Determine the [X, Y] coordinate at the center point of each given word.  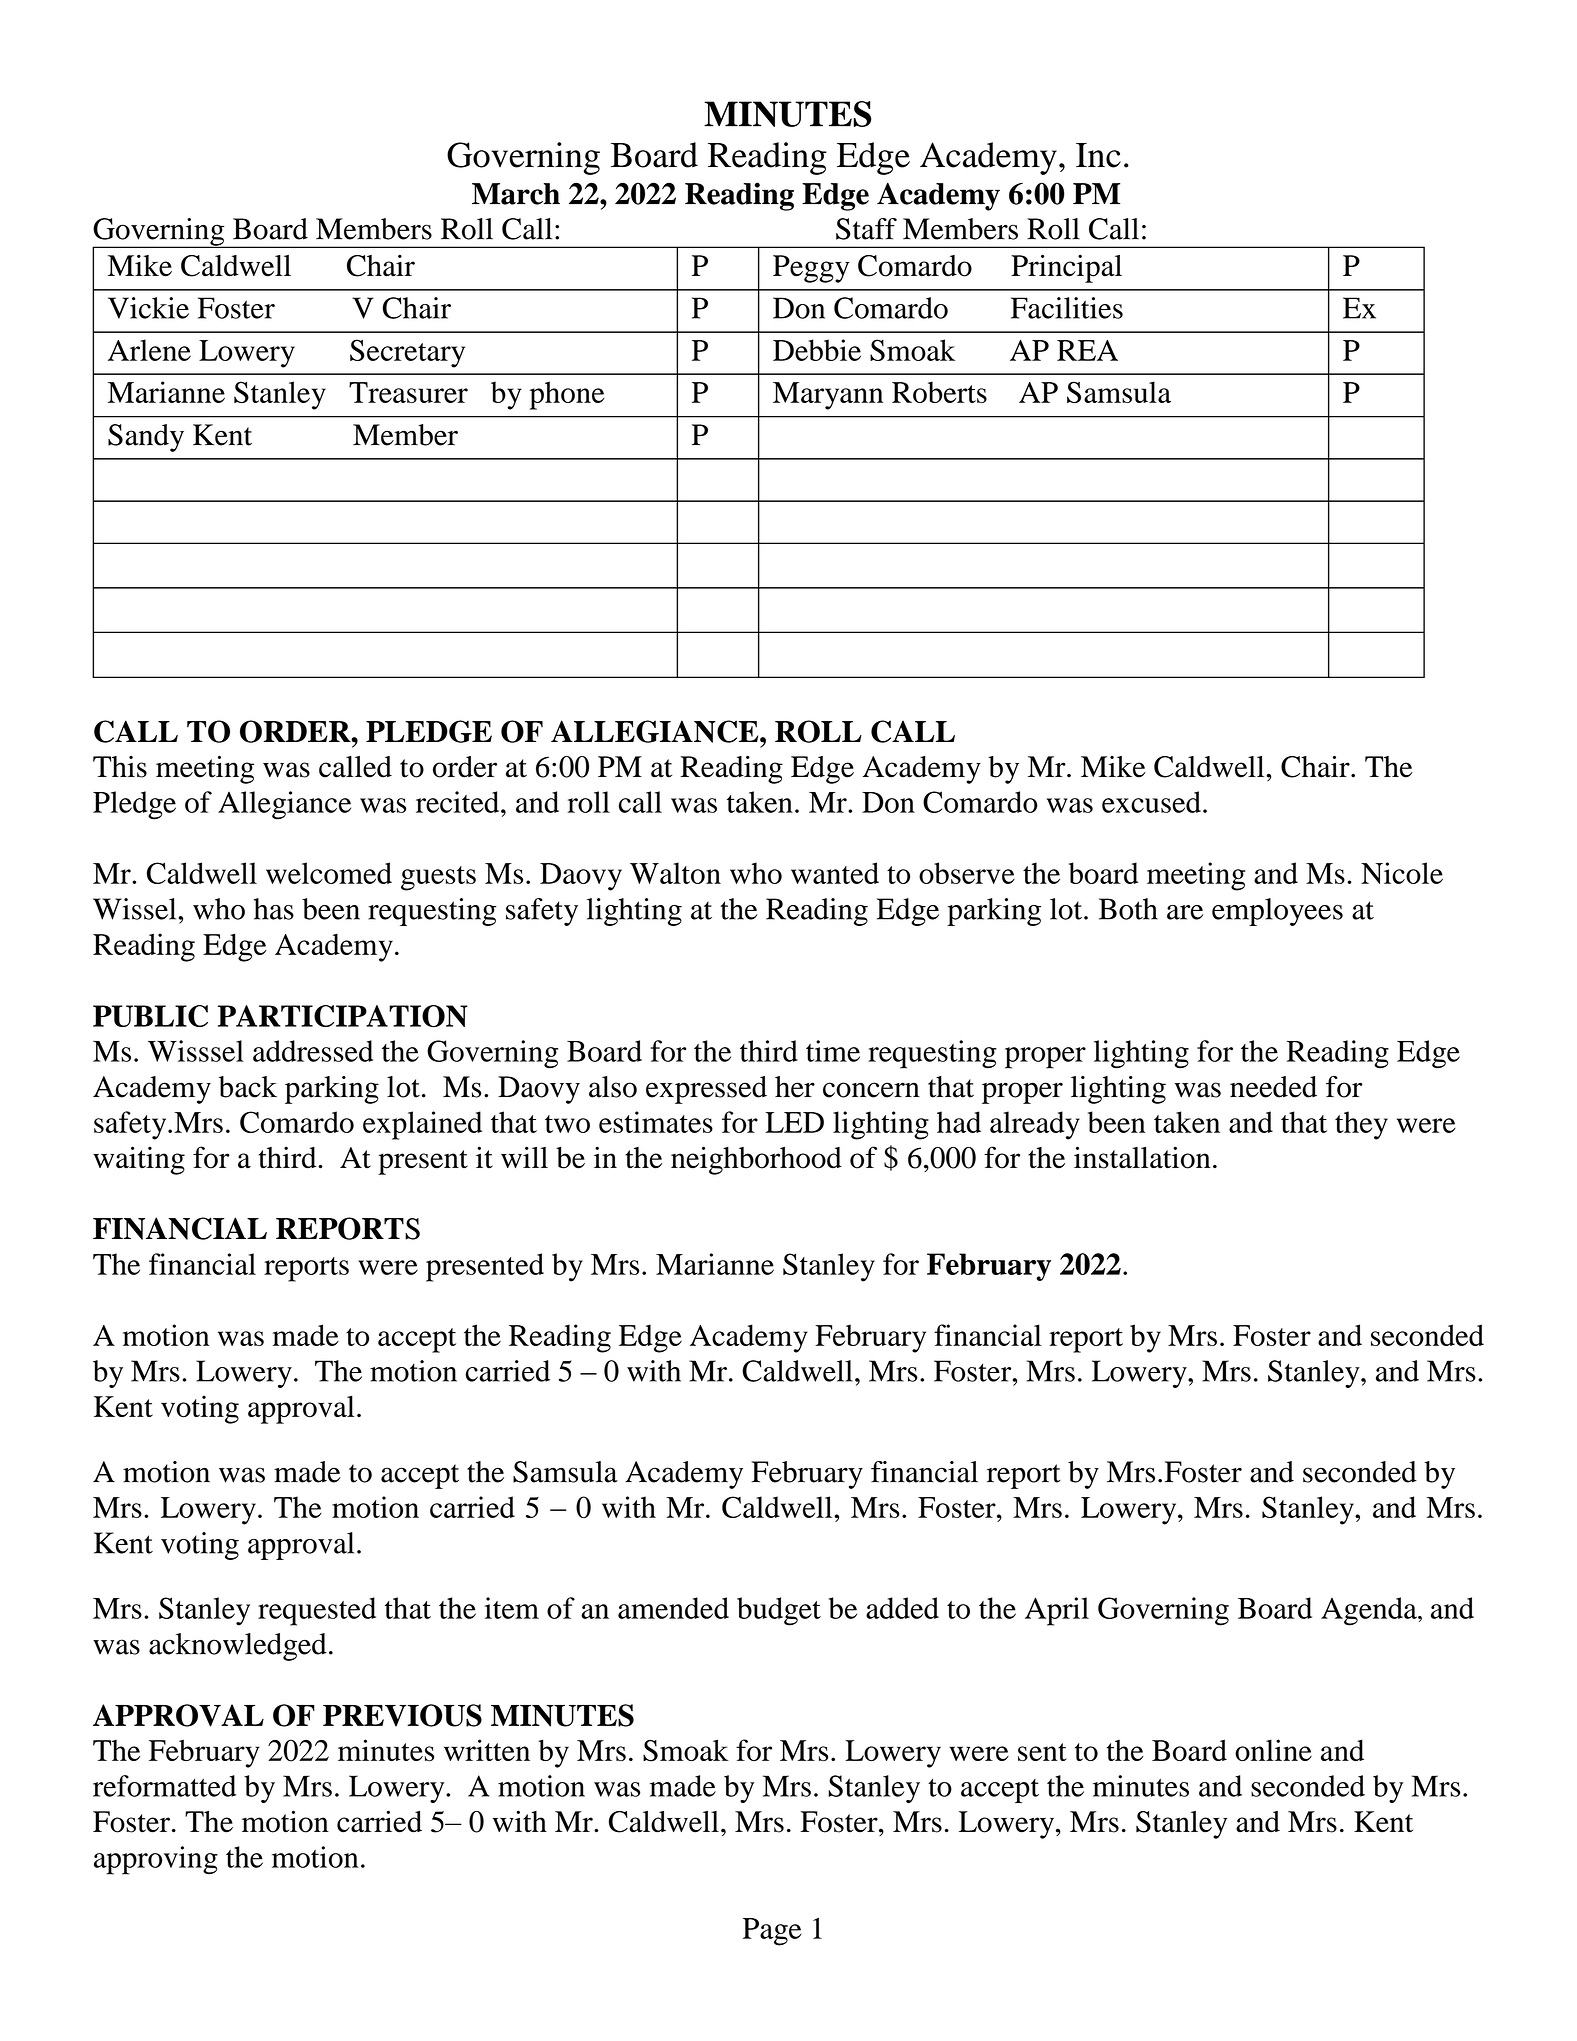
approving [156, 1860]
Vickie [148, 308]
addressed [313, 1051]
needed [1273, 1087]
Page [772, 1932]
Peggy [811, 269]
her [795, 1087]
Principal [1066, 268]
